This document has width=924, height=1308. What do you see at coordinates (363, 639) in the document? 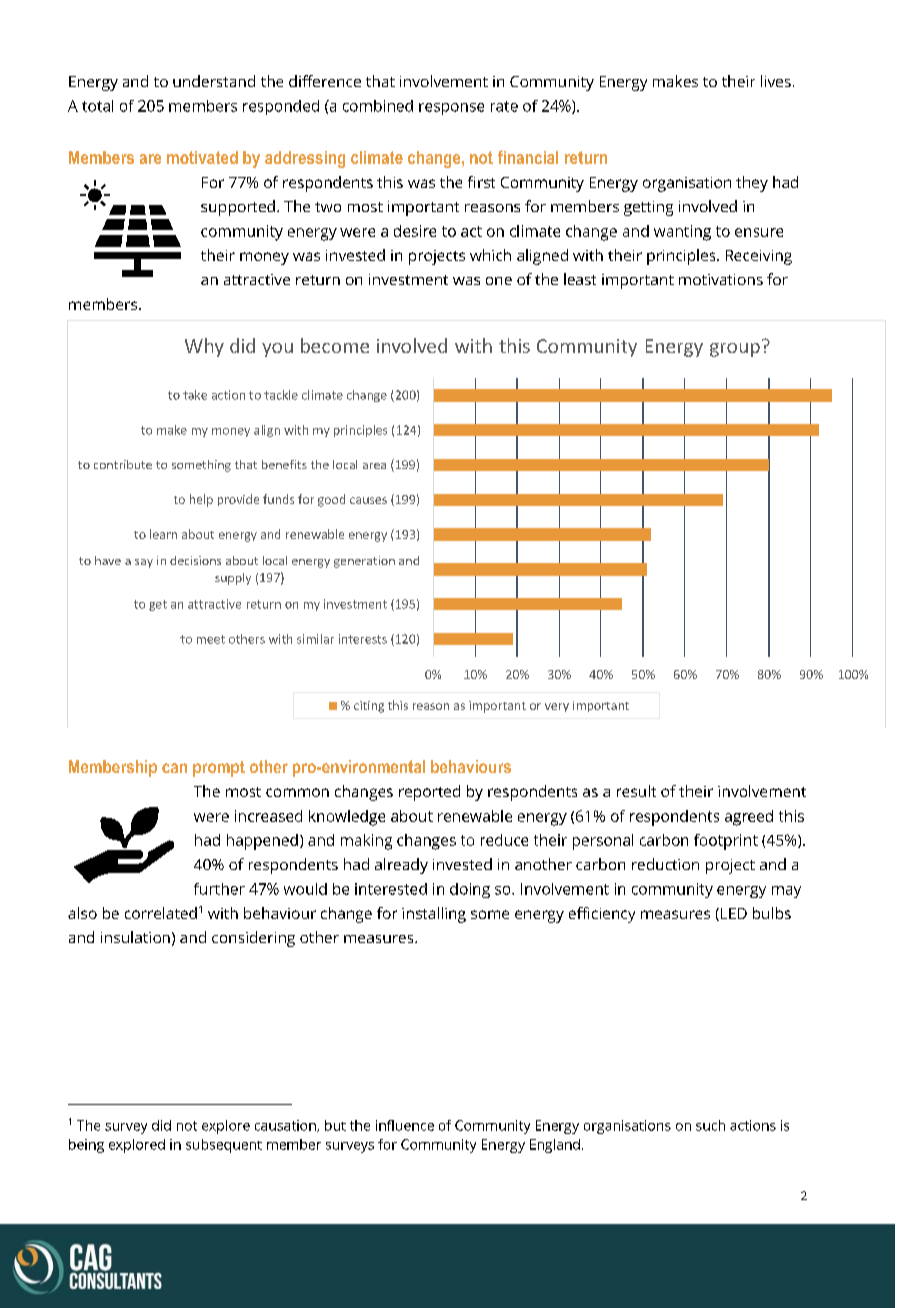
I see `interests` at bounding box center [363, 639].
